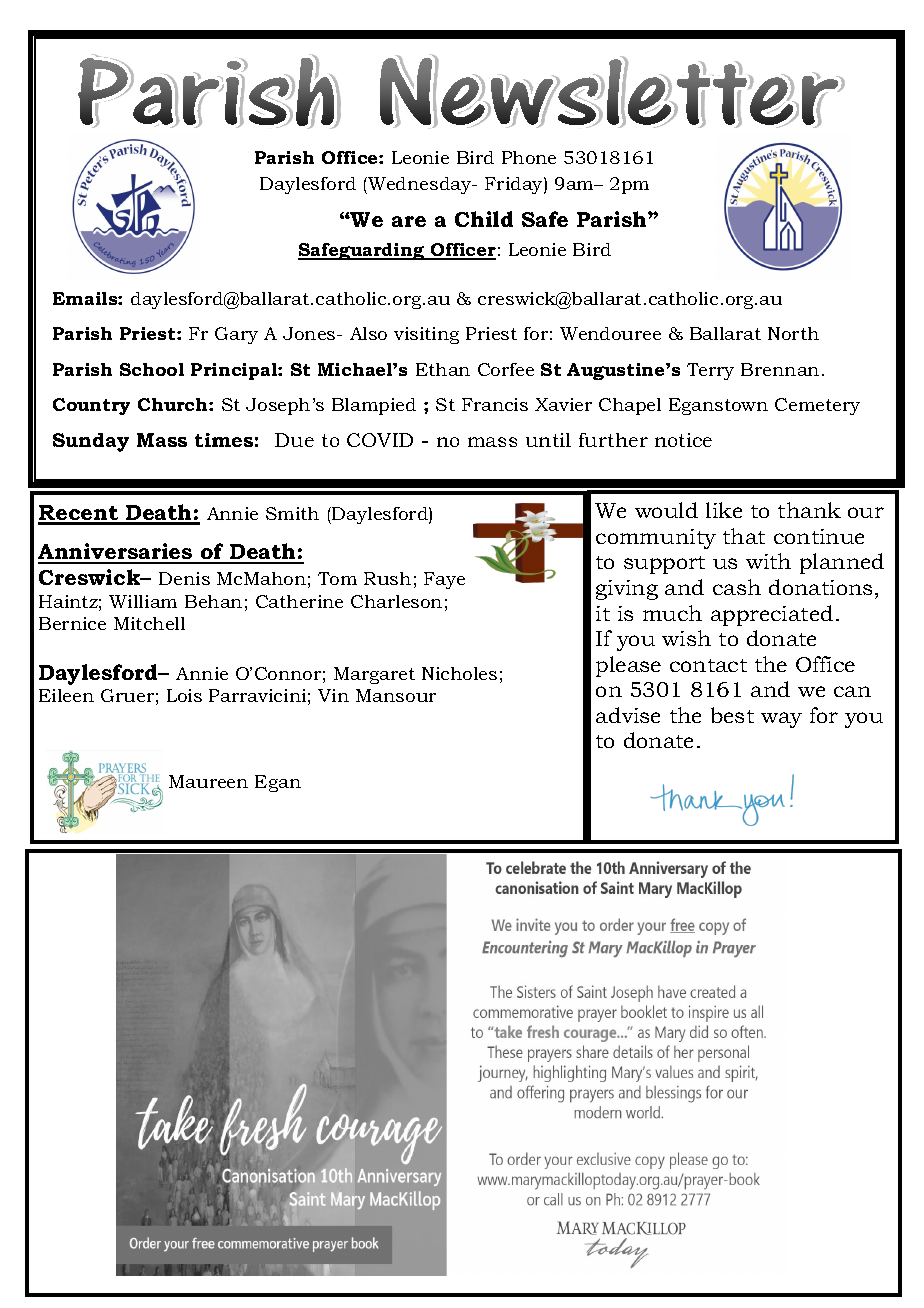 The height and width of the screenshot is (1308, 924). What do you see at coordinates (780, 369) in the screenshot?
I see `Brennan` at bounding box center [780, 369].
